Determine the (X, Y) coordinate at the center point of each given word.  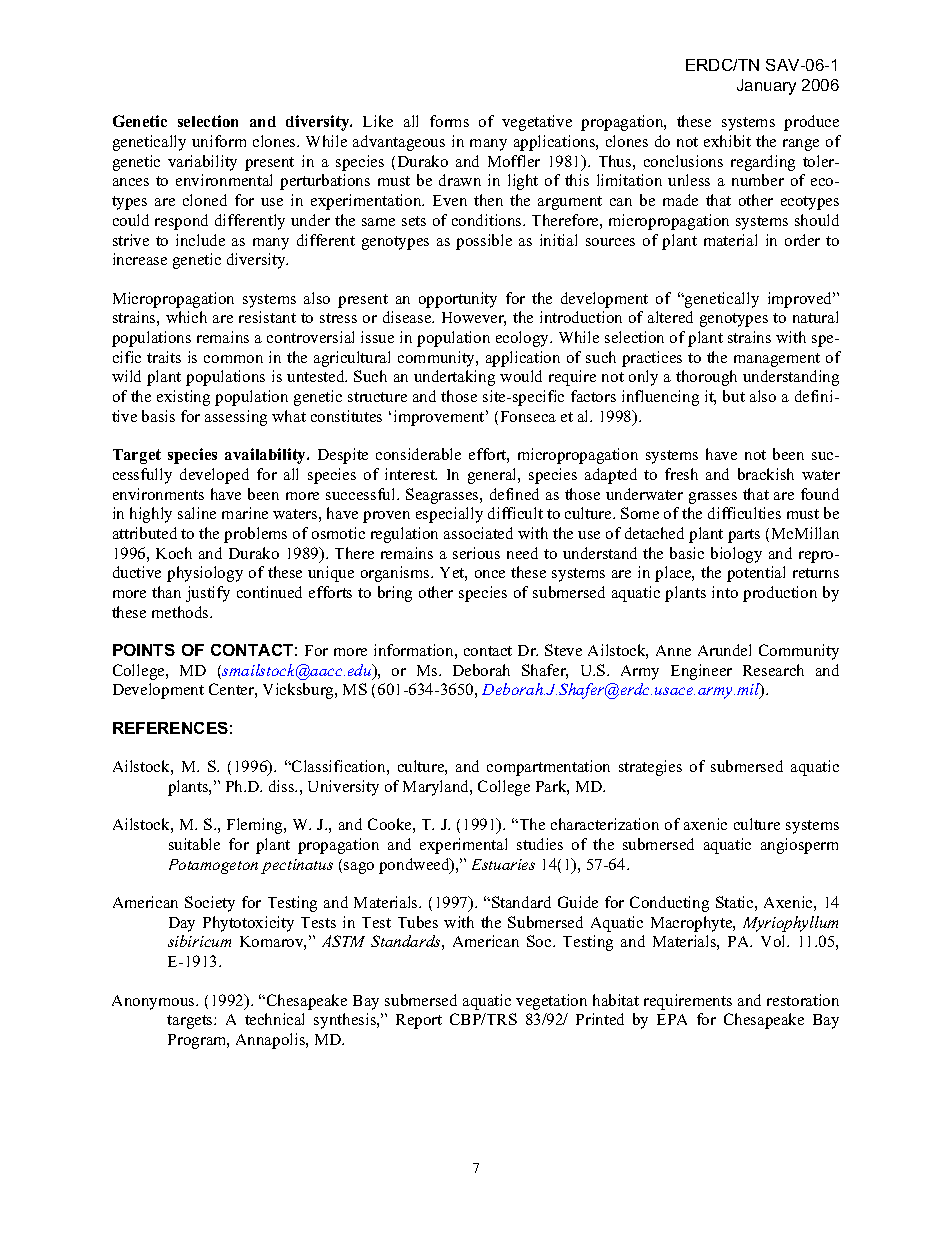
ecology (524, 339)
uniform (219, 141)
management (777, 360)
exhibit (727, 141)
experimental (463, 846)
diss (283, 786)
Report (419, 1021)
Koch (174, 553)
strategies (650, 768)
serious (476, 553)
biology (736, 555)
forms (449, 121)
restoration (803, 1000)
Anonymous (154, 1002)
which (186, 317)
